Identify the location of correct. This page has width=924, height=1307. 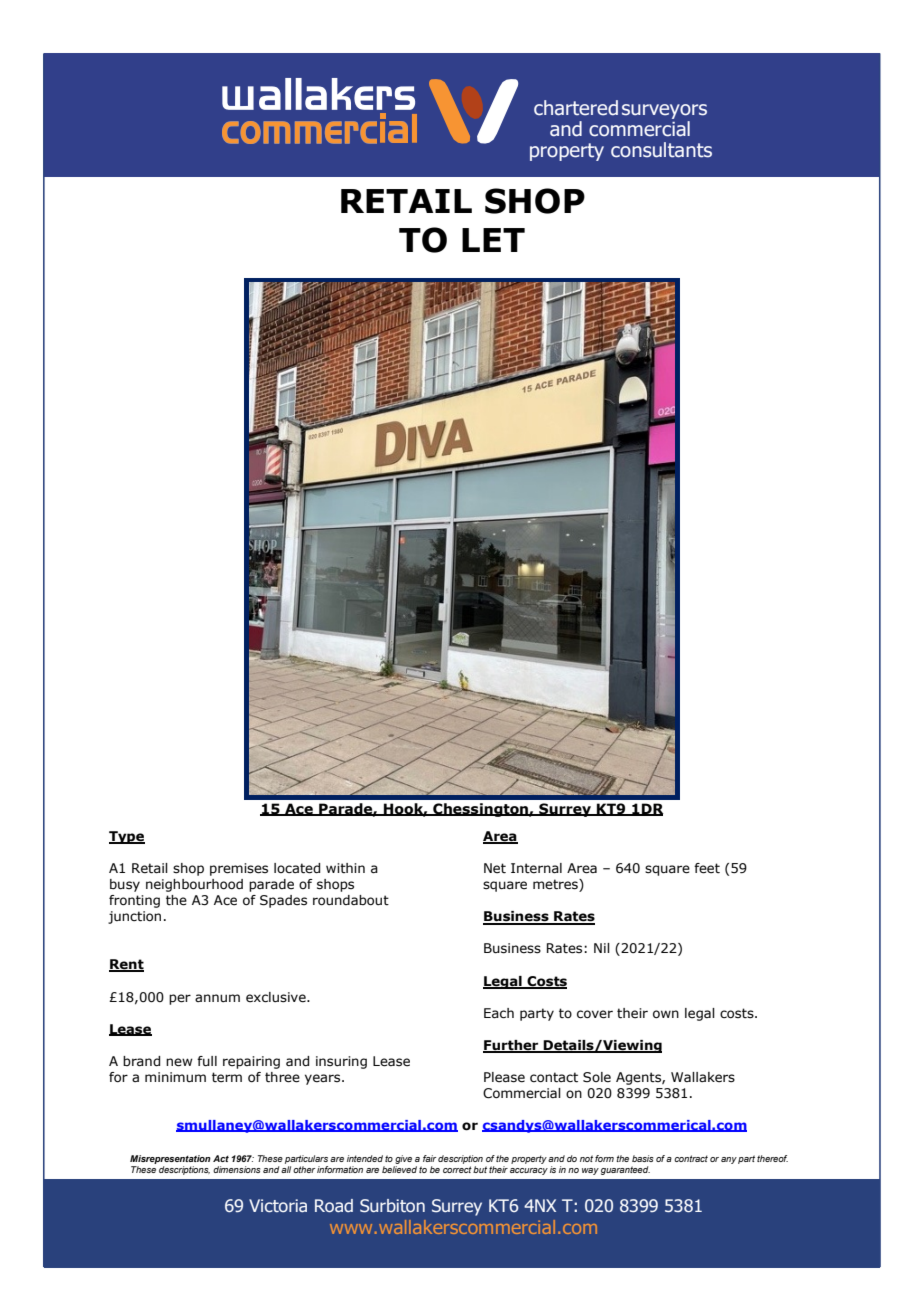
(457, 1169).
